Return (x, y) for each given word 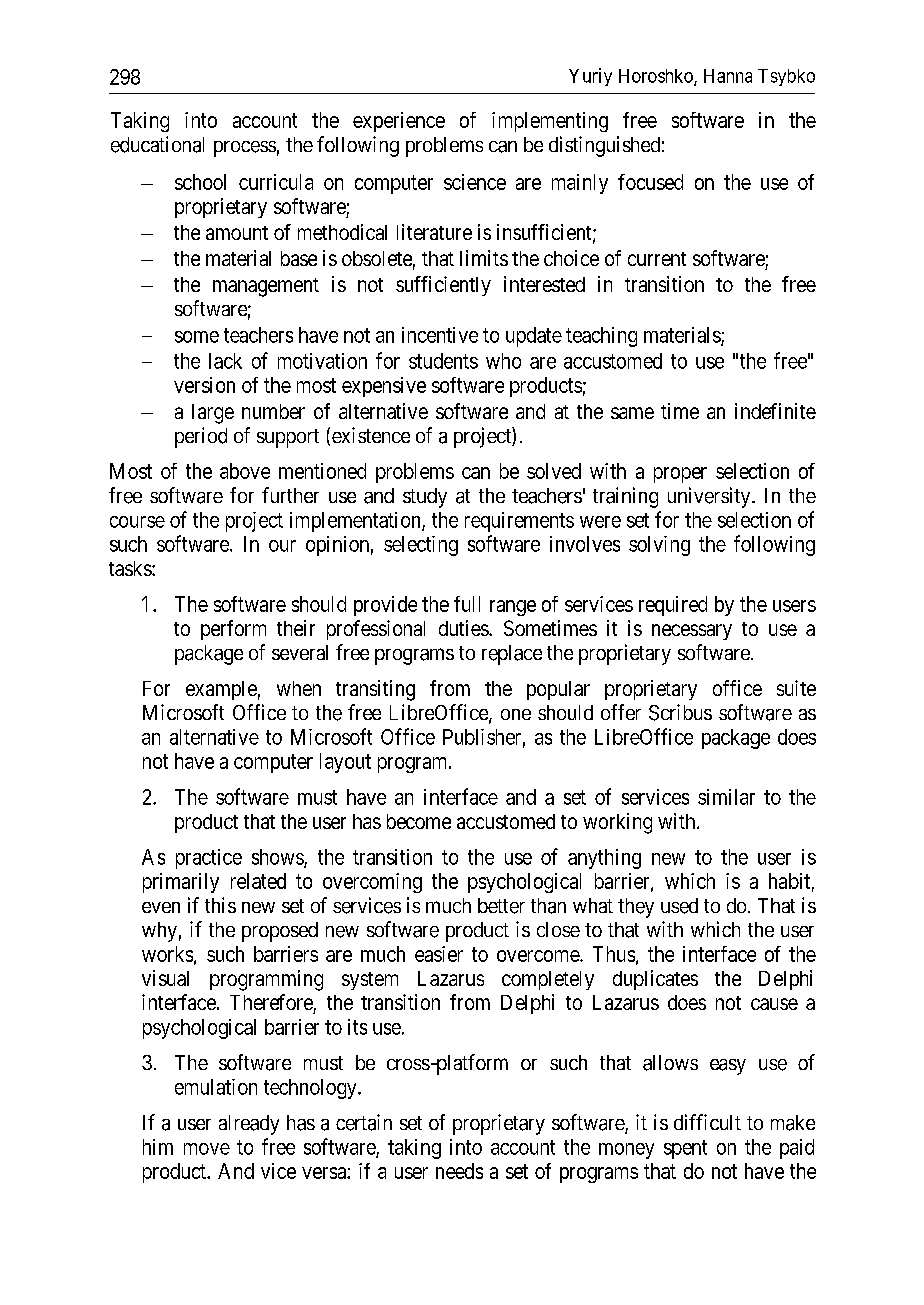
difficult (707, 1122)
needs (459, 1171)
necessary (692, 632)
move (207, 1149)
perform (233, 630)
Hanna (728, 76)
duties (464, 628)
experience (399, 122)
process (245, 149)
